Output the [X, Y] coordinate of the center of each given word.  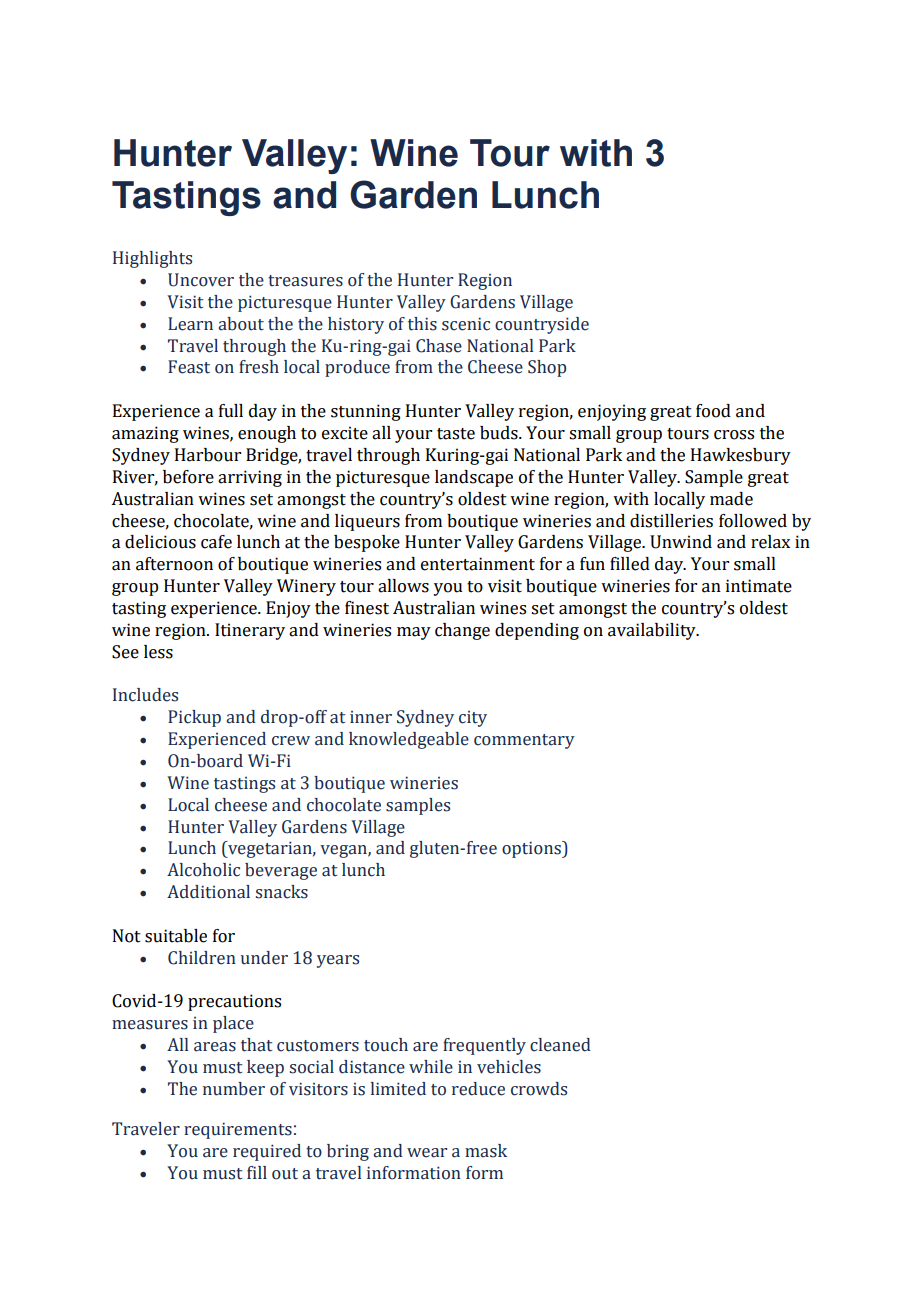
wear [427, 1153]
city [473, 719]
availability [653, 631]
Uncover [201, 280]
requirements [238, 1130]
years [338, 961]
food [713, 411]
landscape [474, 478]
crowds [539, 1089]
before [188, 477]
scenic [466, 324]
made [731, 499]
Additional [208, 892]
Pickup [194, 718]
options [532, 849]
